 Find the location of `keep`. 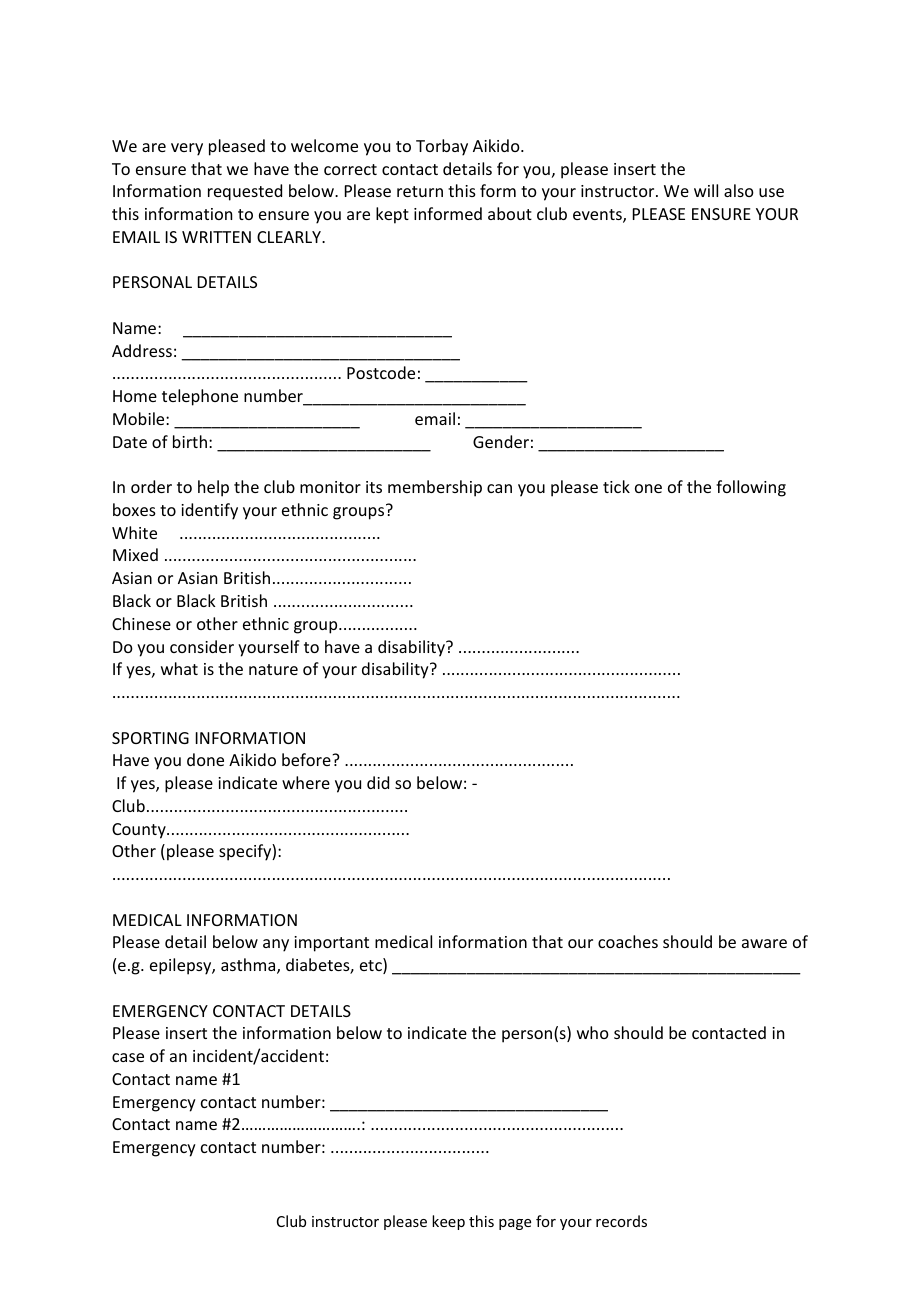

keep is located at coordinates (448, 1222).
